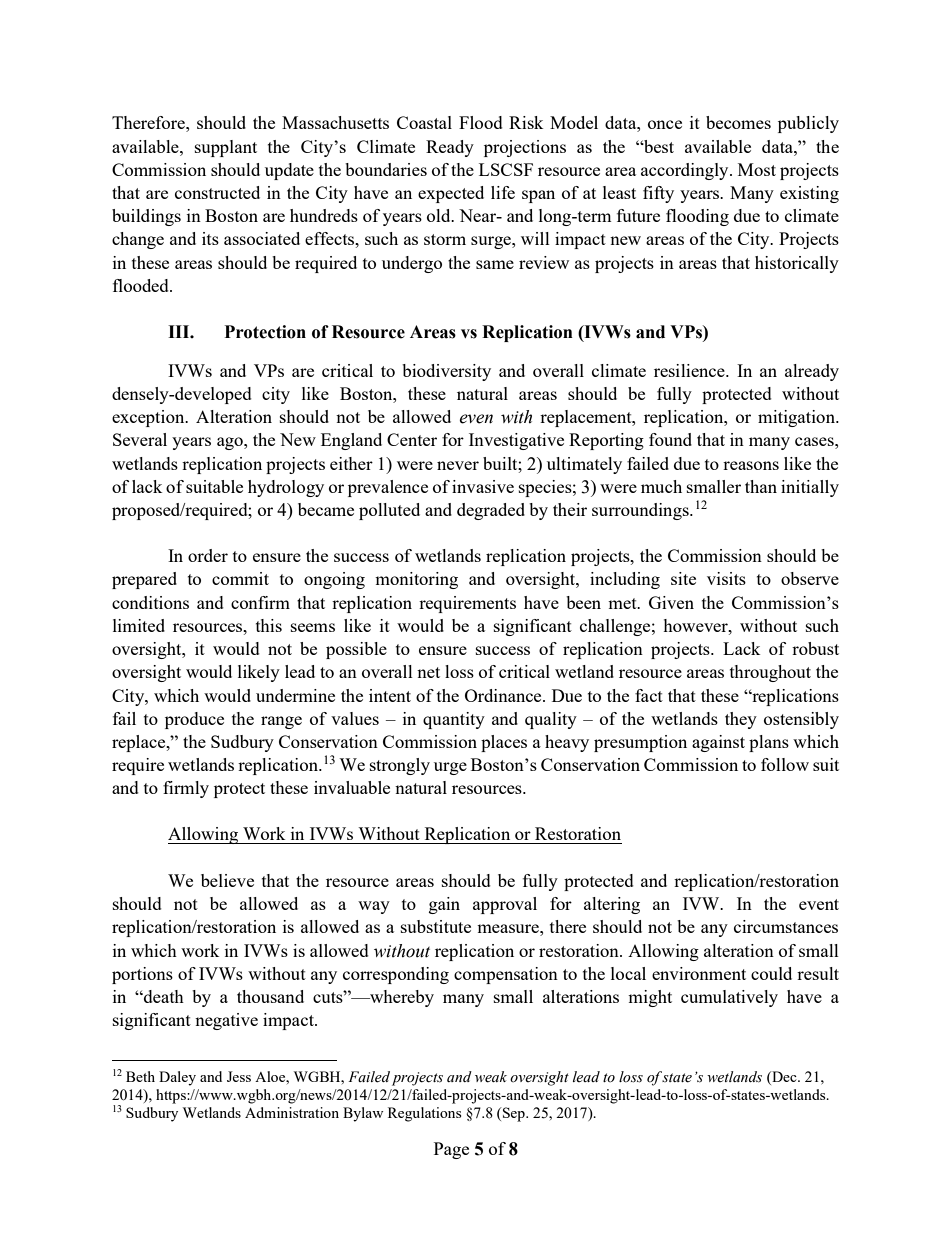 The width and height of the image is (952, 1233). I want to click on Jess, so click(239, 1076).
